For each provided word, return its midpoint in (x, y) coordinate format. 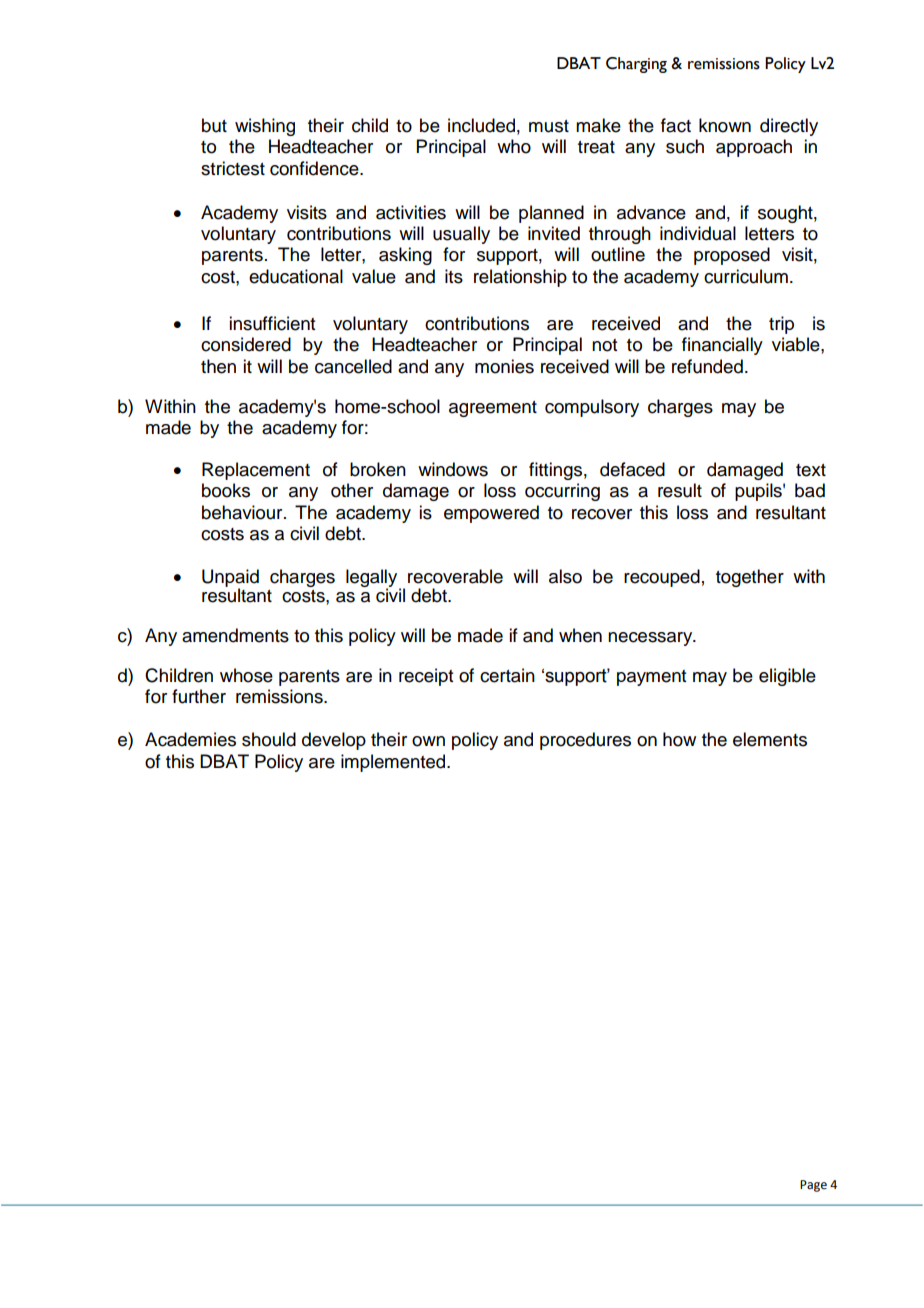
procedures (585, 741)
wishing (265, 127)
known (725, 125)
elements (770, 739)
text (811, 470)
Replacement (256, 471)
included (481, 125)
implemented (393, 763)
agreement (493, 409)
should (269, 739)
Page (813, 1186)
